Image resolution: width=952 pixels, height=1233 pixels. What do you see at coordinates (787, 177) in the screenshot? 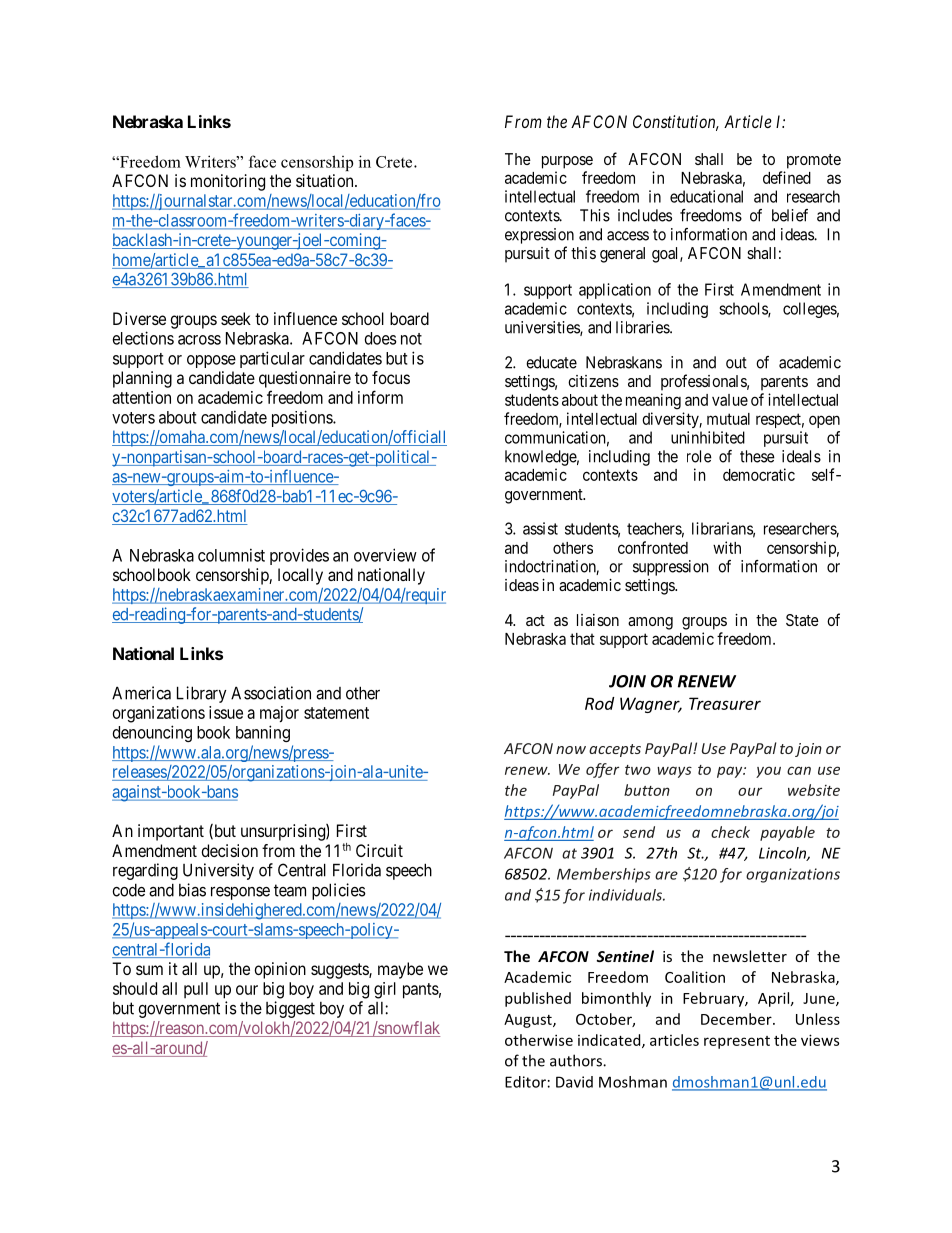
I see `defined` at bounding box center [787, 177].
